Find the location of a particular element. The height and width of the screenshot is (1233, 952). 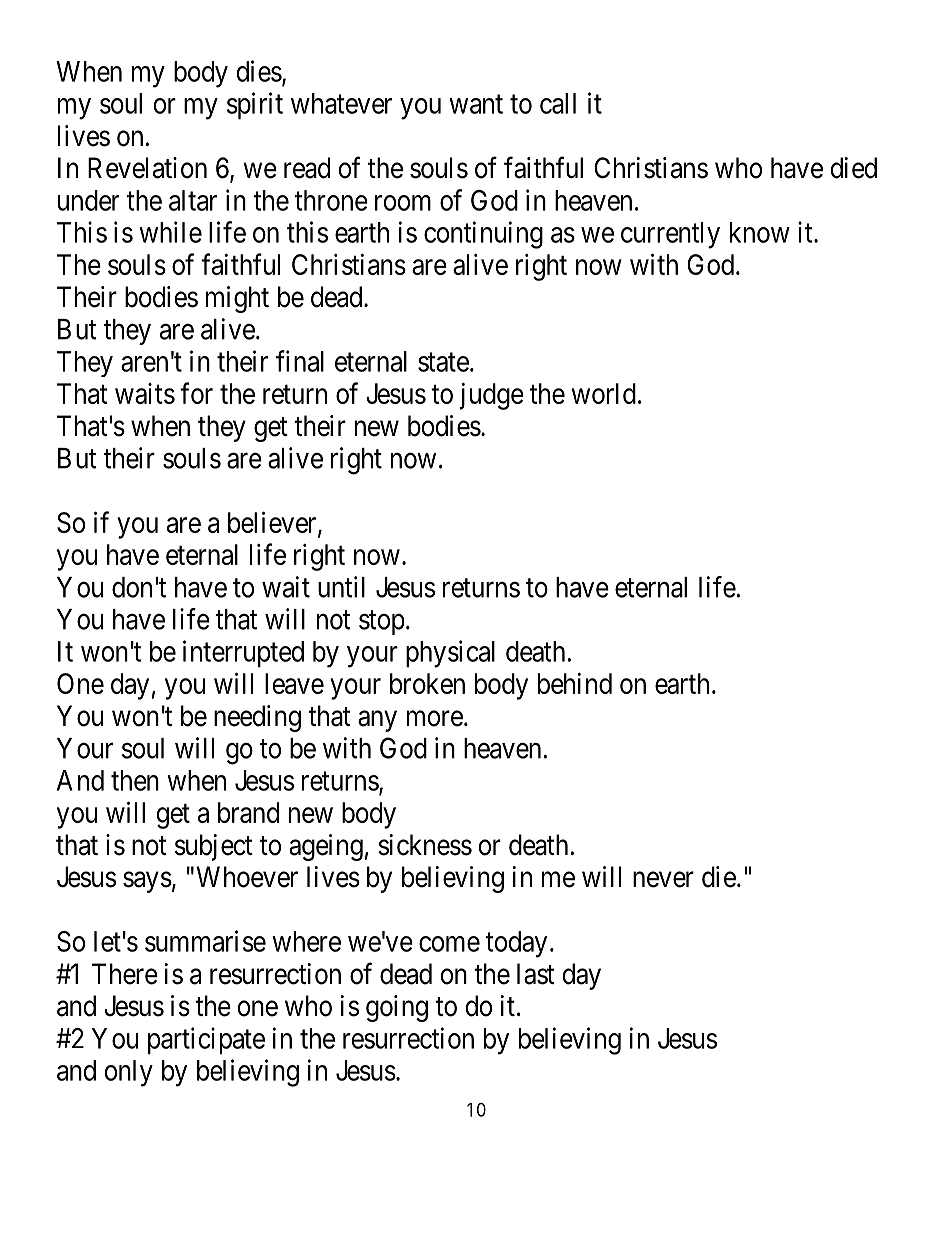

never is located at coordinates (663, 880).
